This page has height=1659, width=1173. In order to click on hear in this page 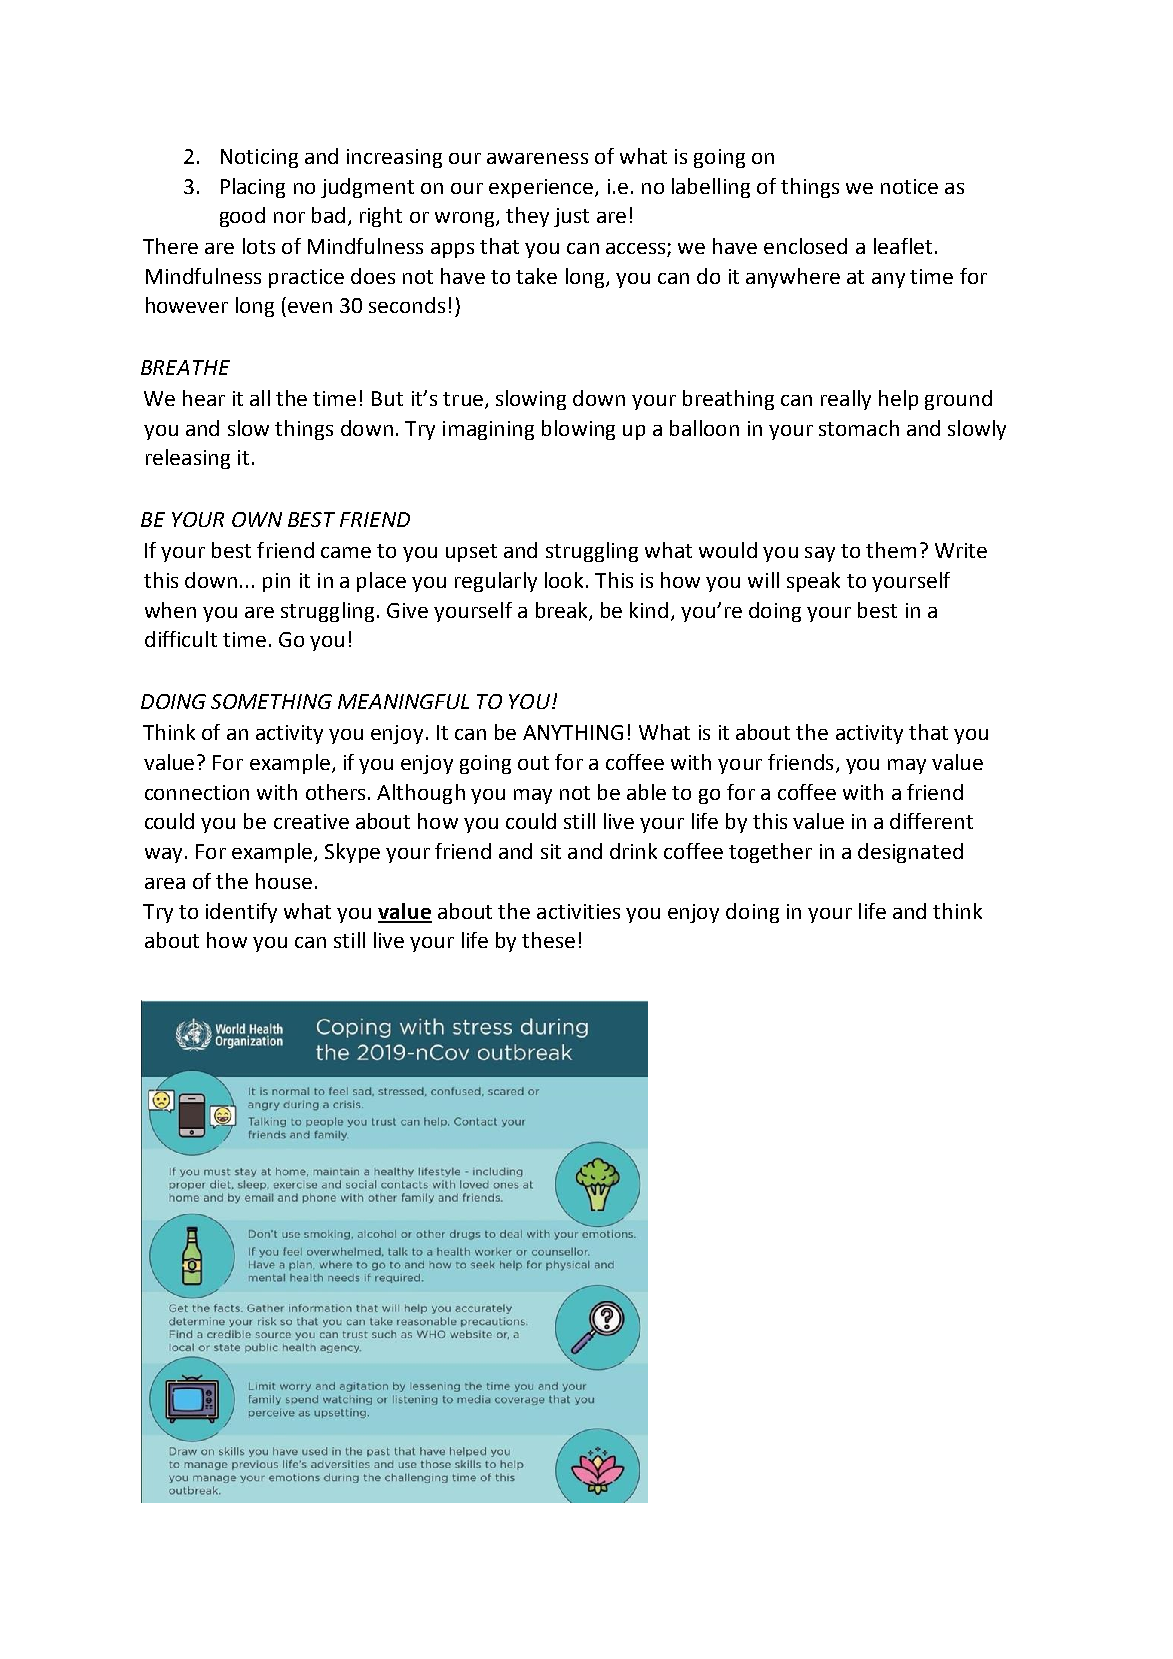, I will do `click(204, 398)`.
